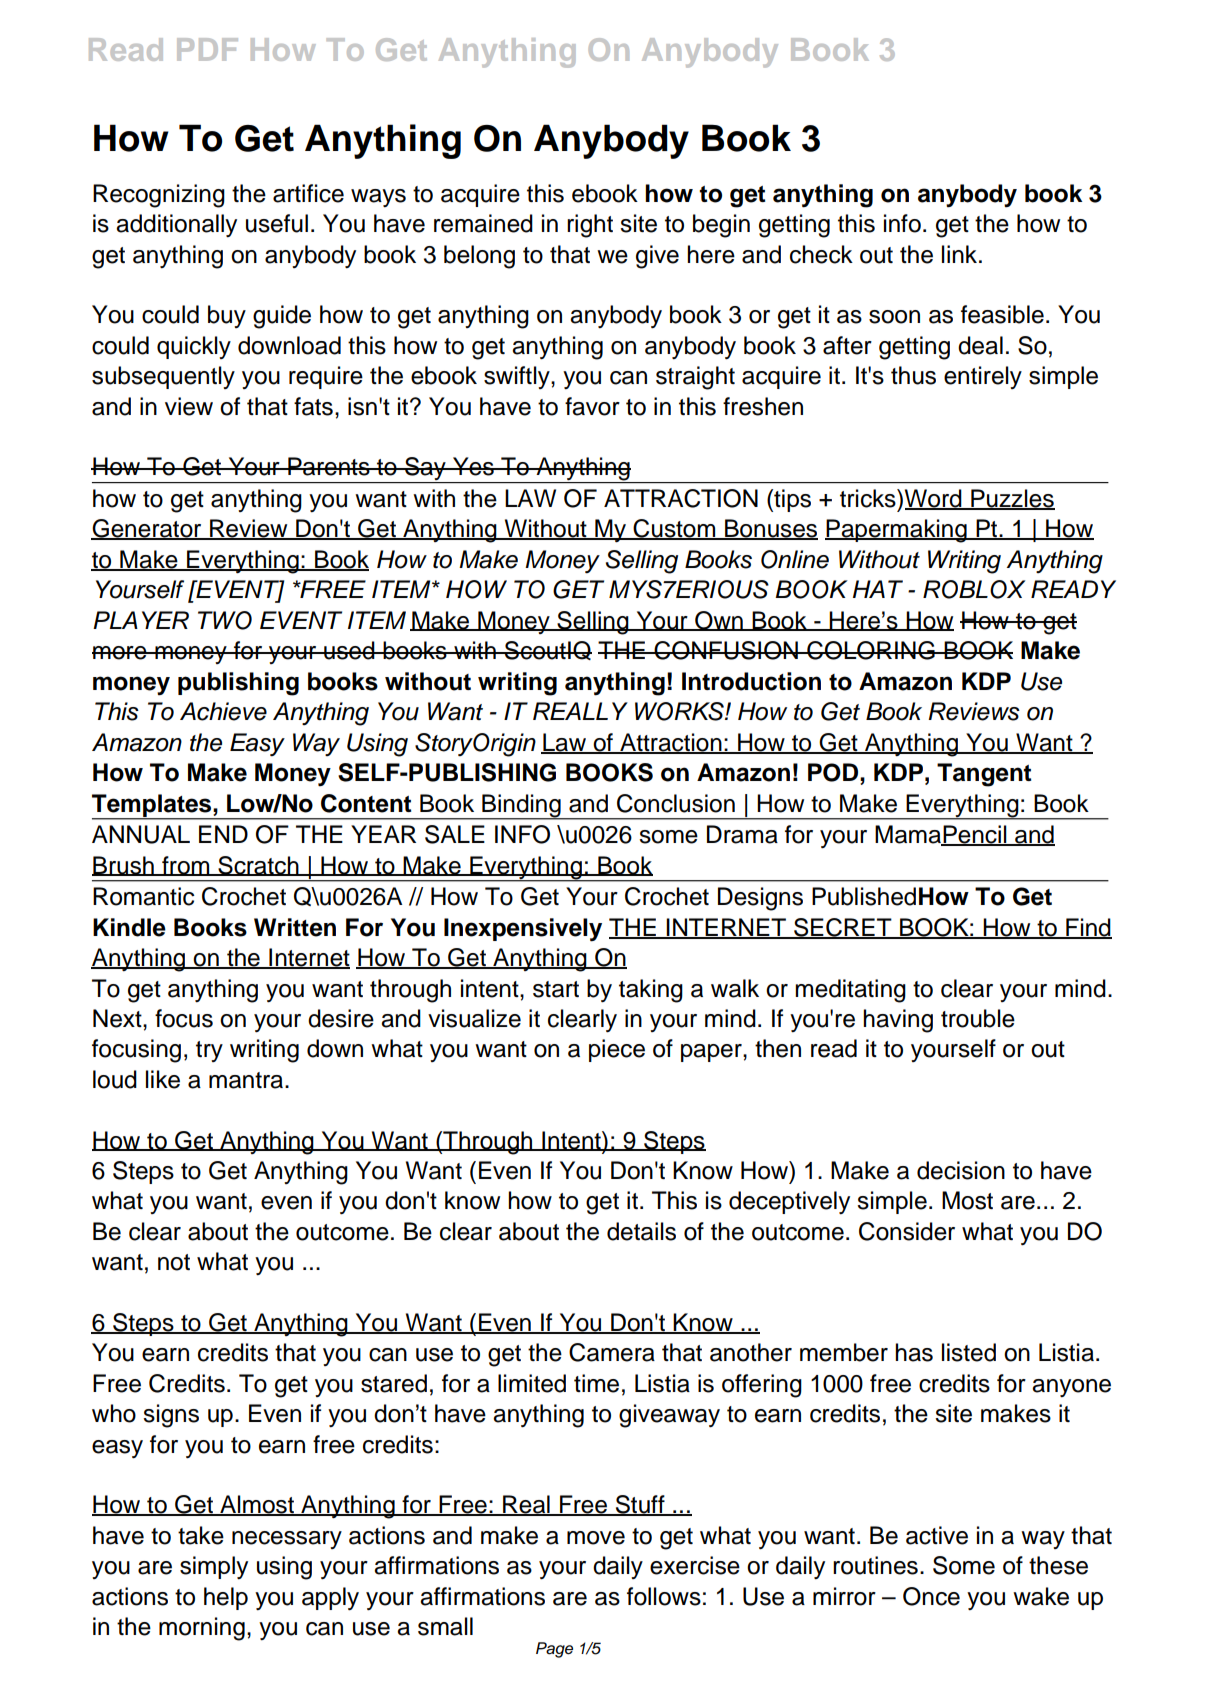  What do you see at coordinates (590, 226) in the page?
I see `right` at bounding box center [590, 226].
